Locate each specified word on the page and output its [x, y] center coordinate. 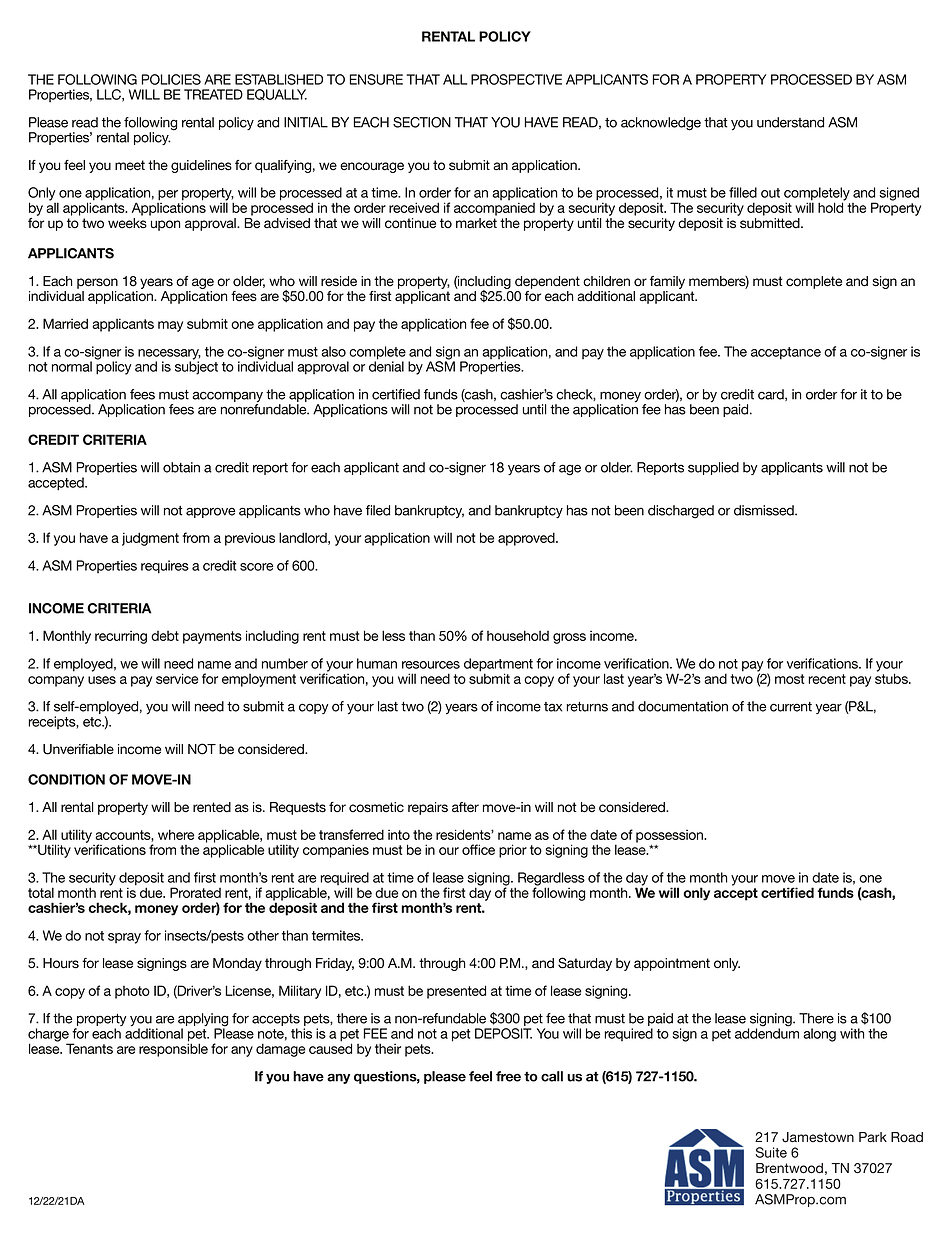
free [508, 1076]
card [772, 395]
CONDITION [66, 779]
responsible [173, 1049]
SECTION [422, 122]
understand [790, 122]
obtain [181, 467]
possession [671, 836]
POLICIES [171, 79]
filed [378, 510]
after [465, 807]
